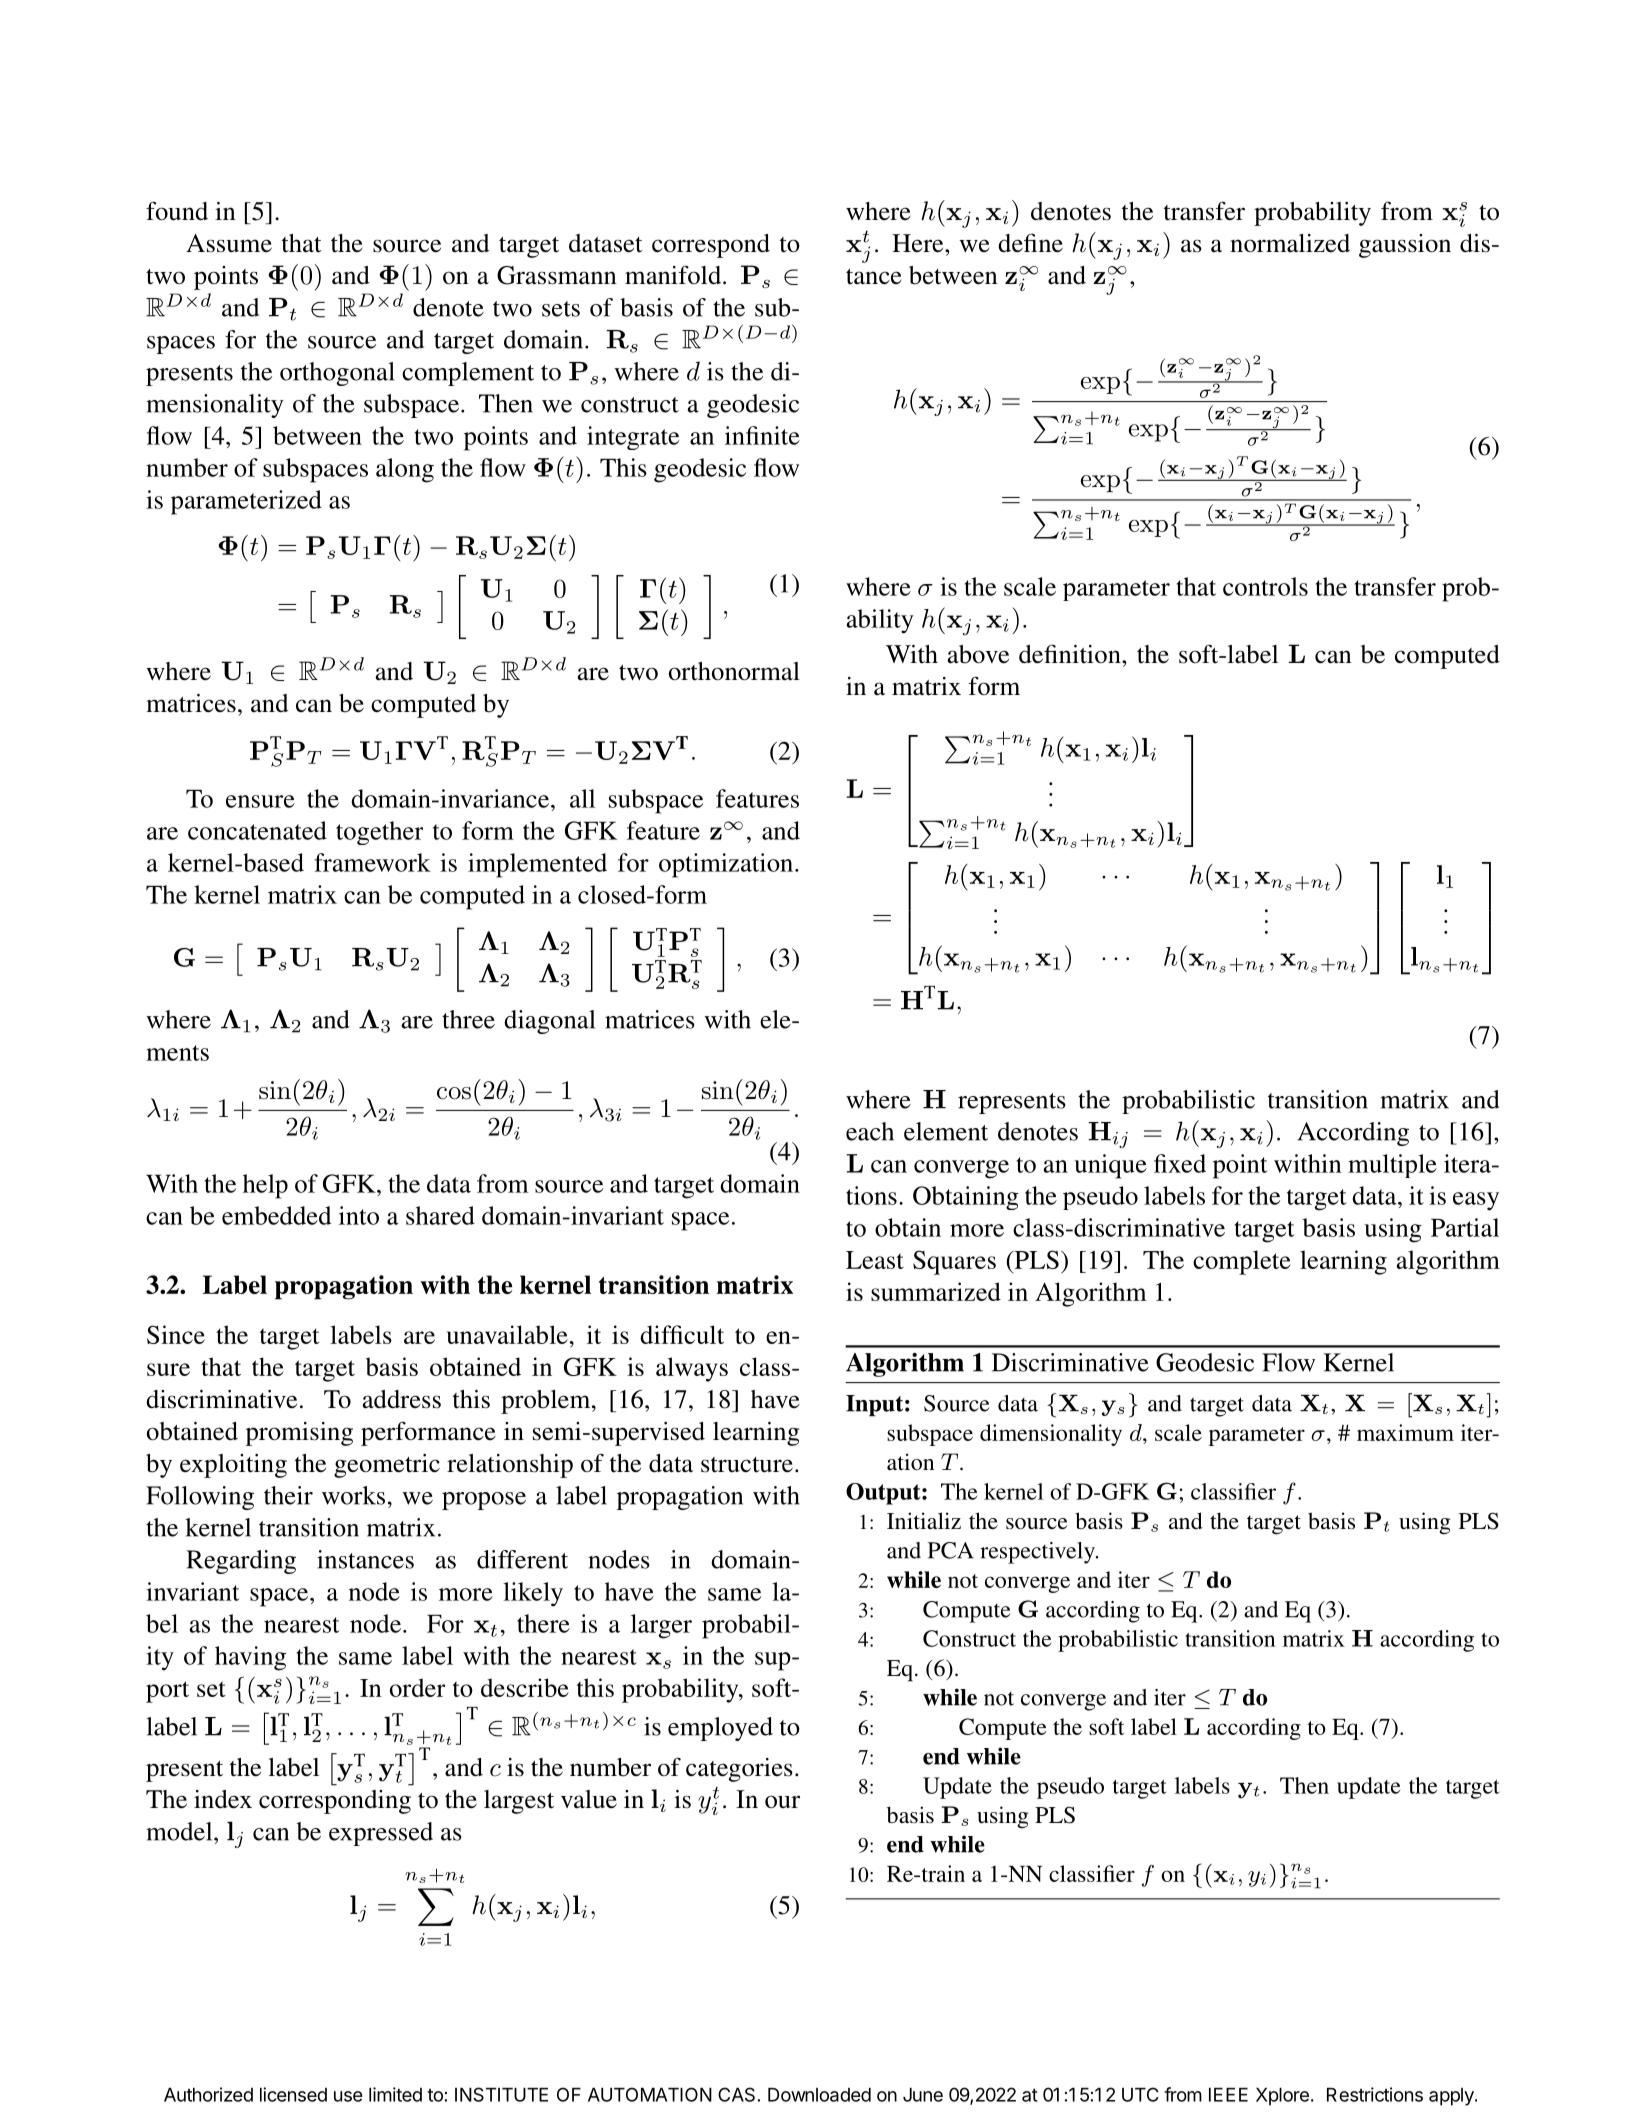 Image resolution: width=1642 pixels, height=2125 pixels. Describe the element at coordinates (1228, 2095) in the screenshot. I see `IEEE` at that location.
